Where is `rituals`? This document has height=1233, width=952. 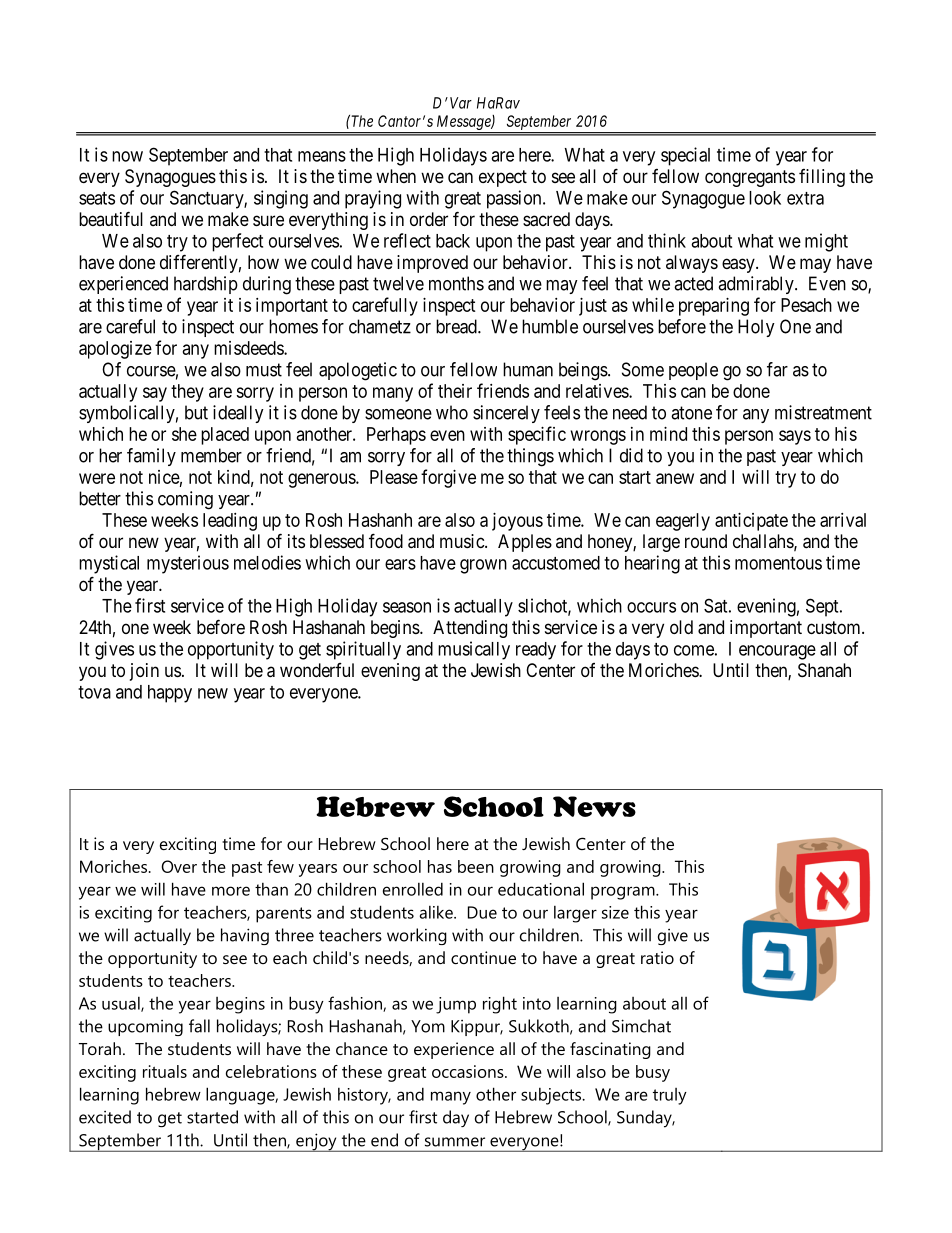 rituals is located at coordinates (165, 1071).
